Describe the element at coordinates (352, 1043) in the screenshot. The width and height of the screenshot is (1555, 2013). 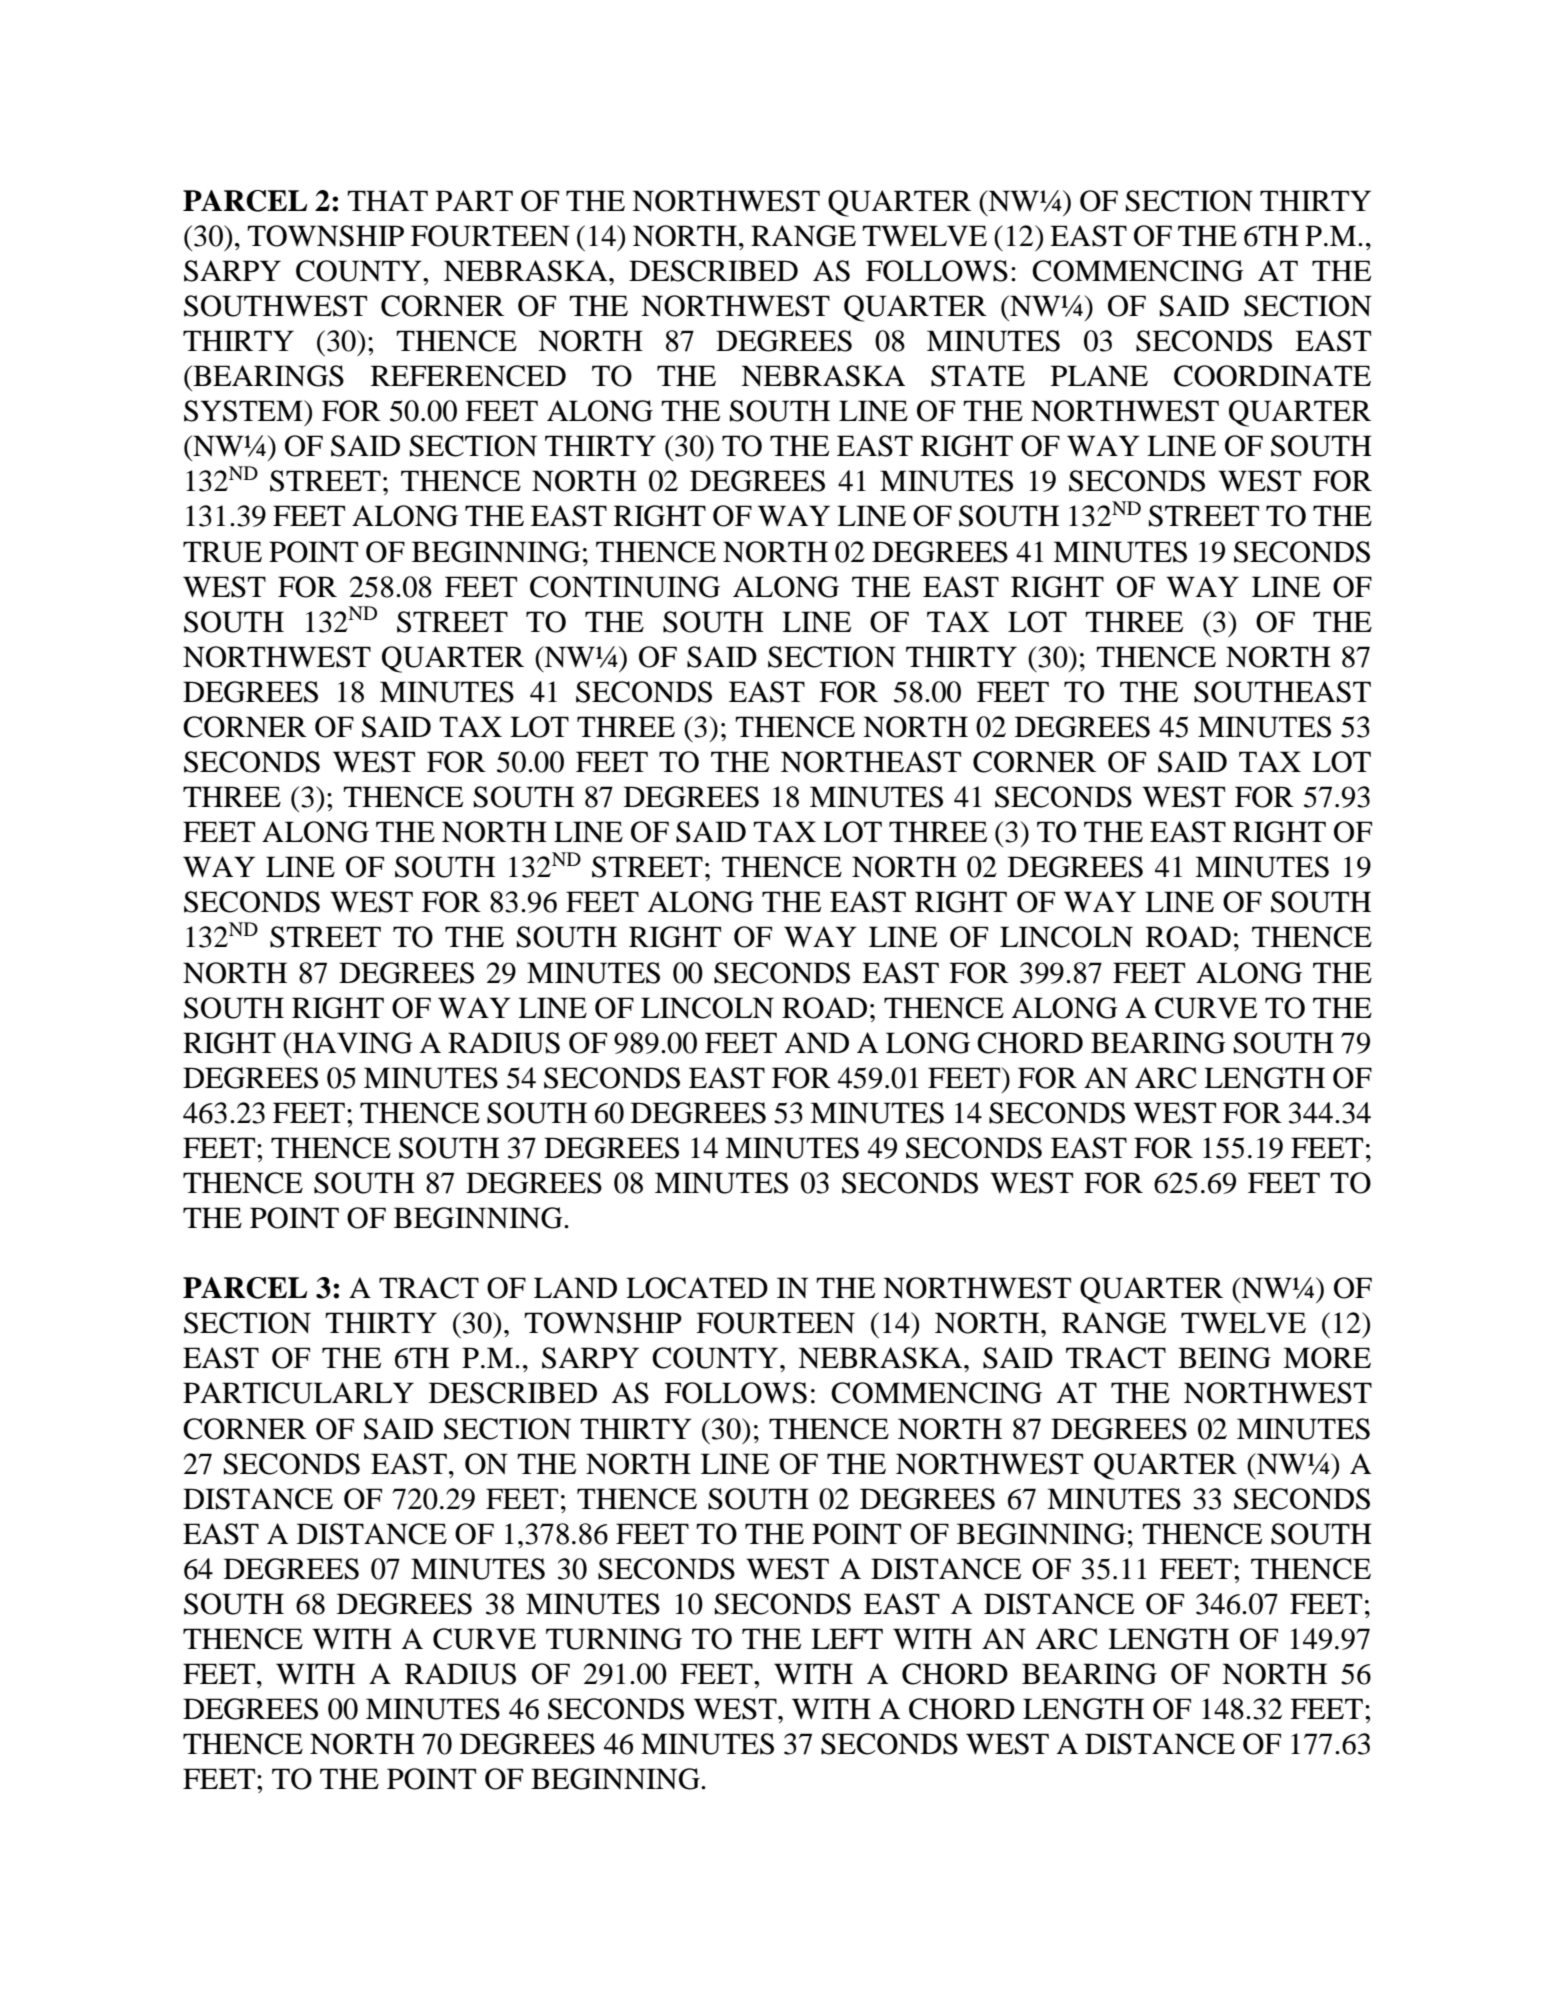
I see `HAVING` at that location.
